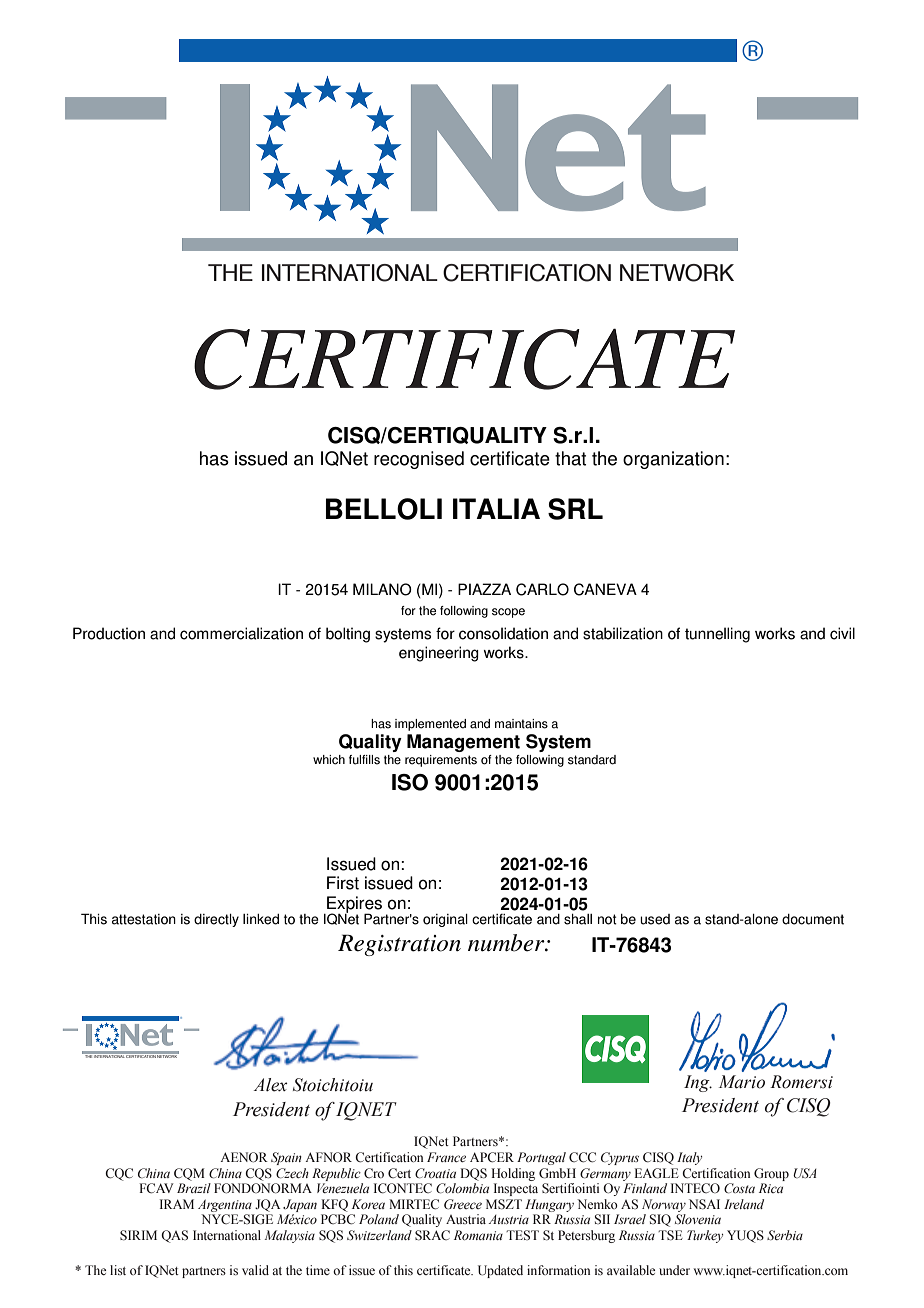 The width and height of the image is (924, 1308). Describe the element at coordinates (419, 460) in the image. I see `recognised` at that location.
